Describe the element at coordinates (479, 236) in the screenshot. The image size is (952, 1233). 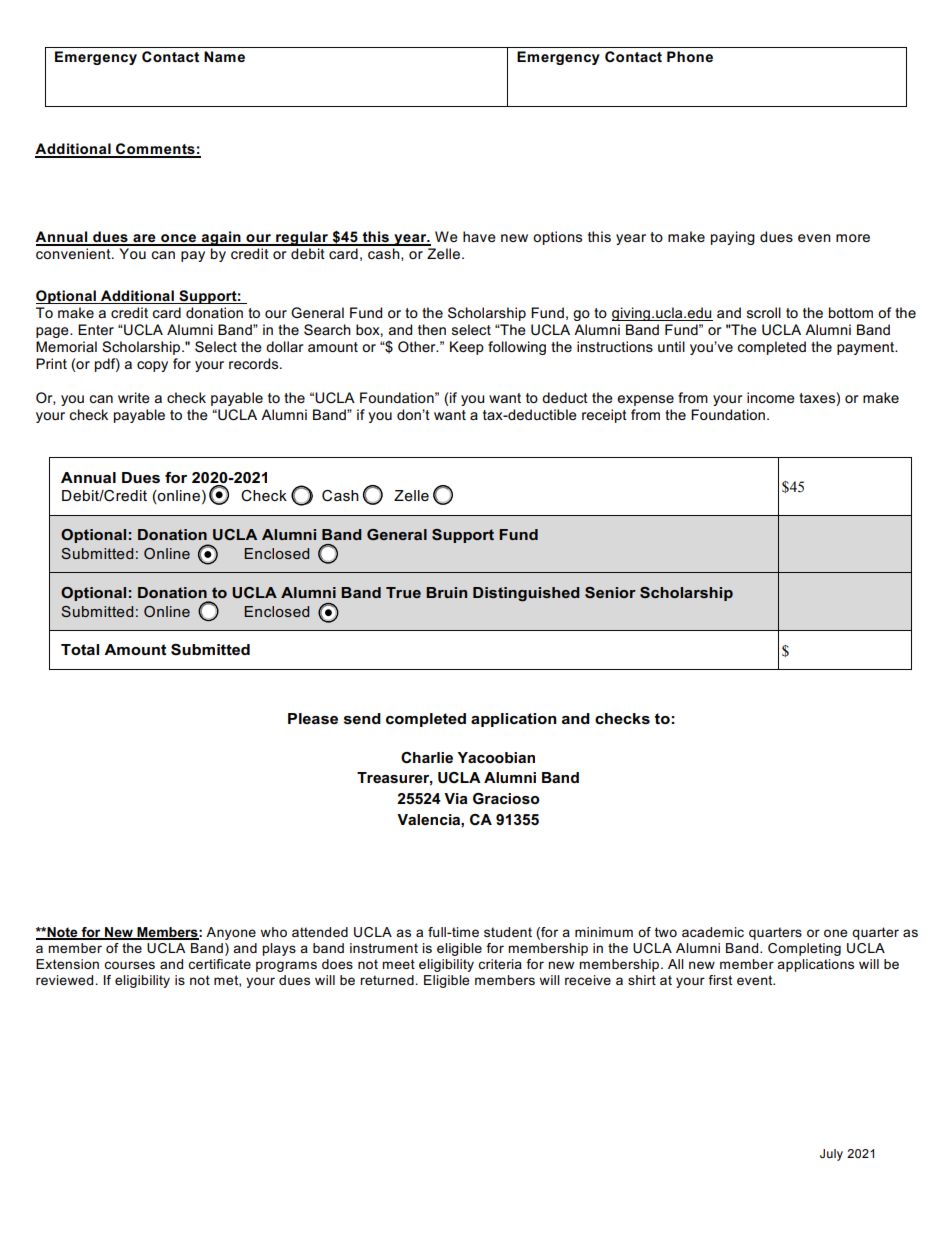
I see `have` at that location.
